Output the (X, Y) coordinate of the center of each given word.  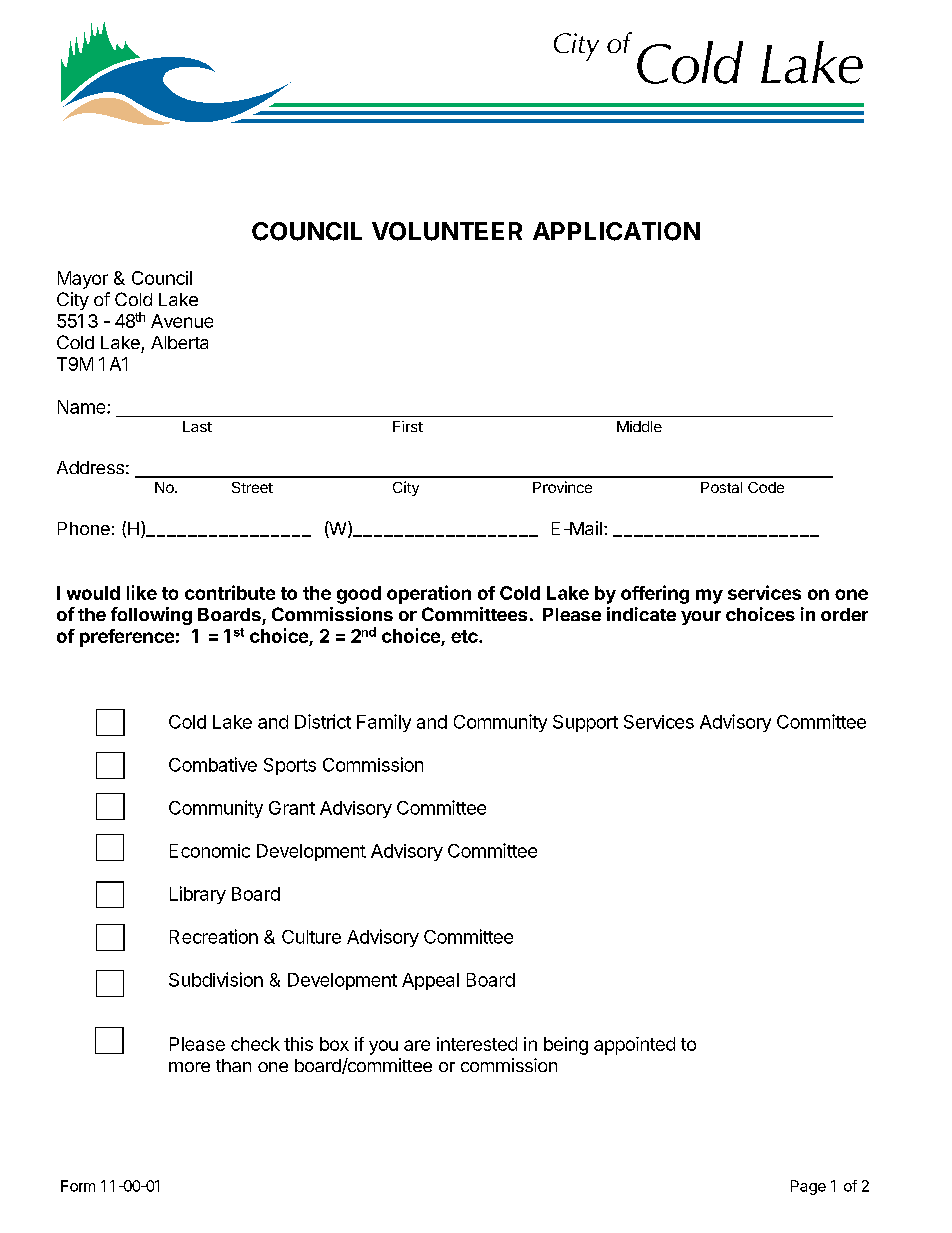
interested (477, 1044)
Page (808, 1187)
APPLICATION (616, 231)
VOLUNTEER (447, 231)
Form (78, 1186)
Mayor (83, 280)
